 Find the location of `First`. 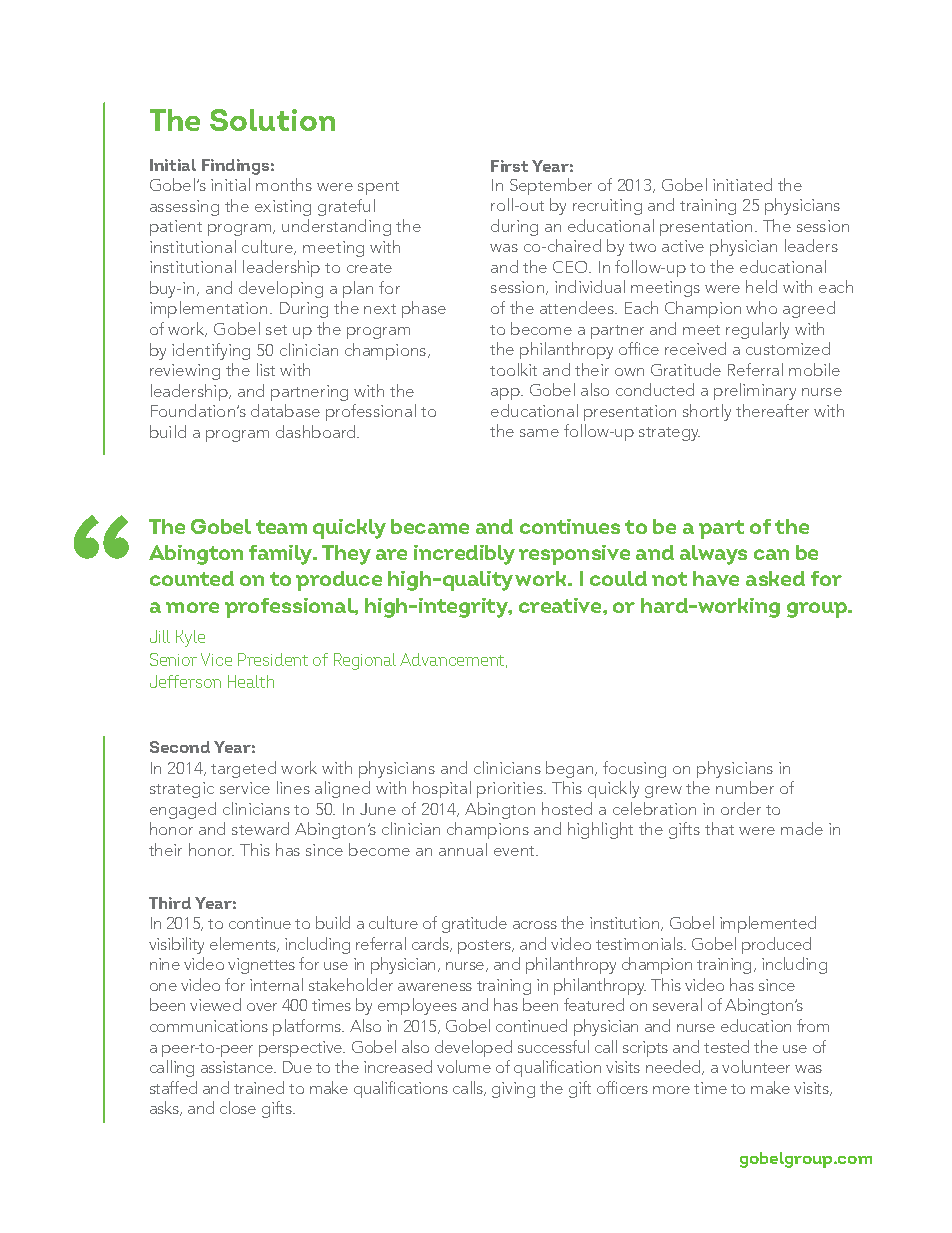

First is located at coordinates (509, 166).
